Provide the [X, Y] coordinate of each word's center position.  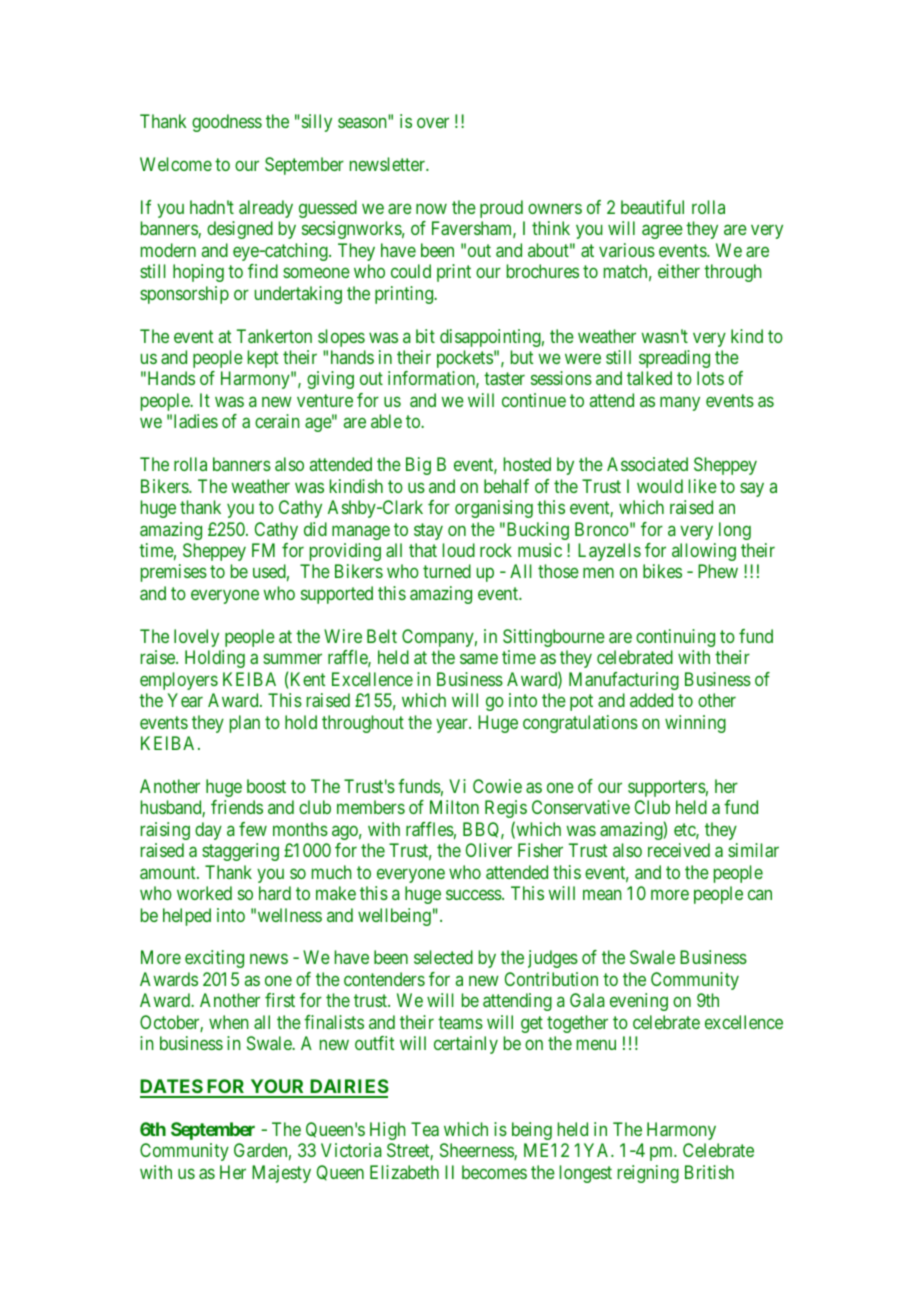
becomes [494, 1172]
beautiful [652, 207]
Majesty [281, 1174]
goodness [227, 123]
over [433, 123]
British [709, 1172]
